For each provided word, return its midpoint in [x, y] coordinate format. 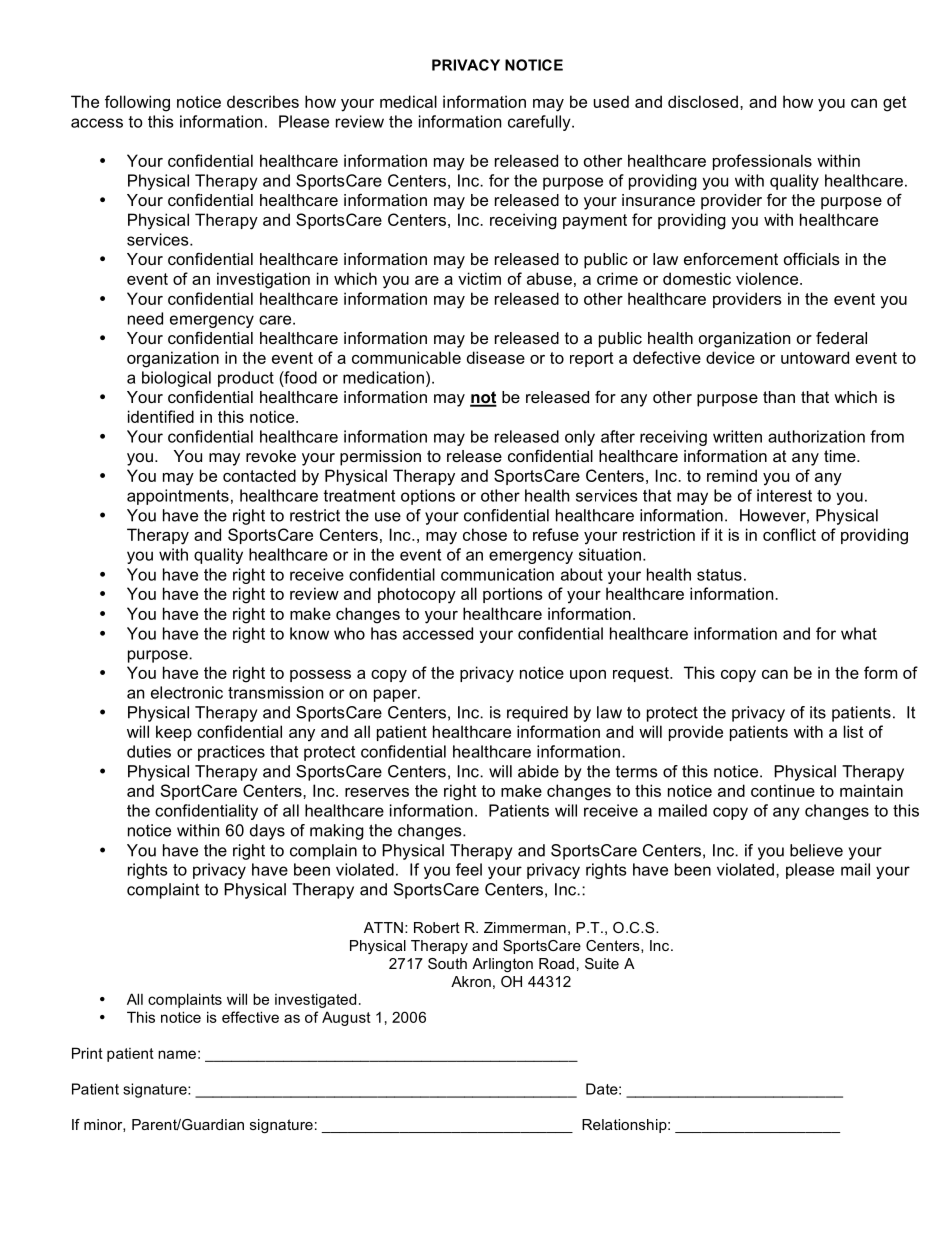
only [580, 438]
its [818, 712]
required [537, 714]
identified [161, 416]
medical [408, 101]
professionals [762, 162]
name [177, 1054]
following [137, 103]
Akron [471, 981]
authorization [816, 436]
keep [174, 733]
